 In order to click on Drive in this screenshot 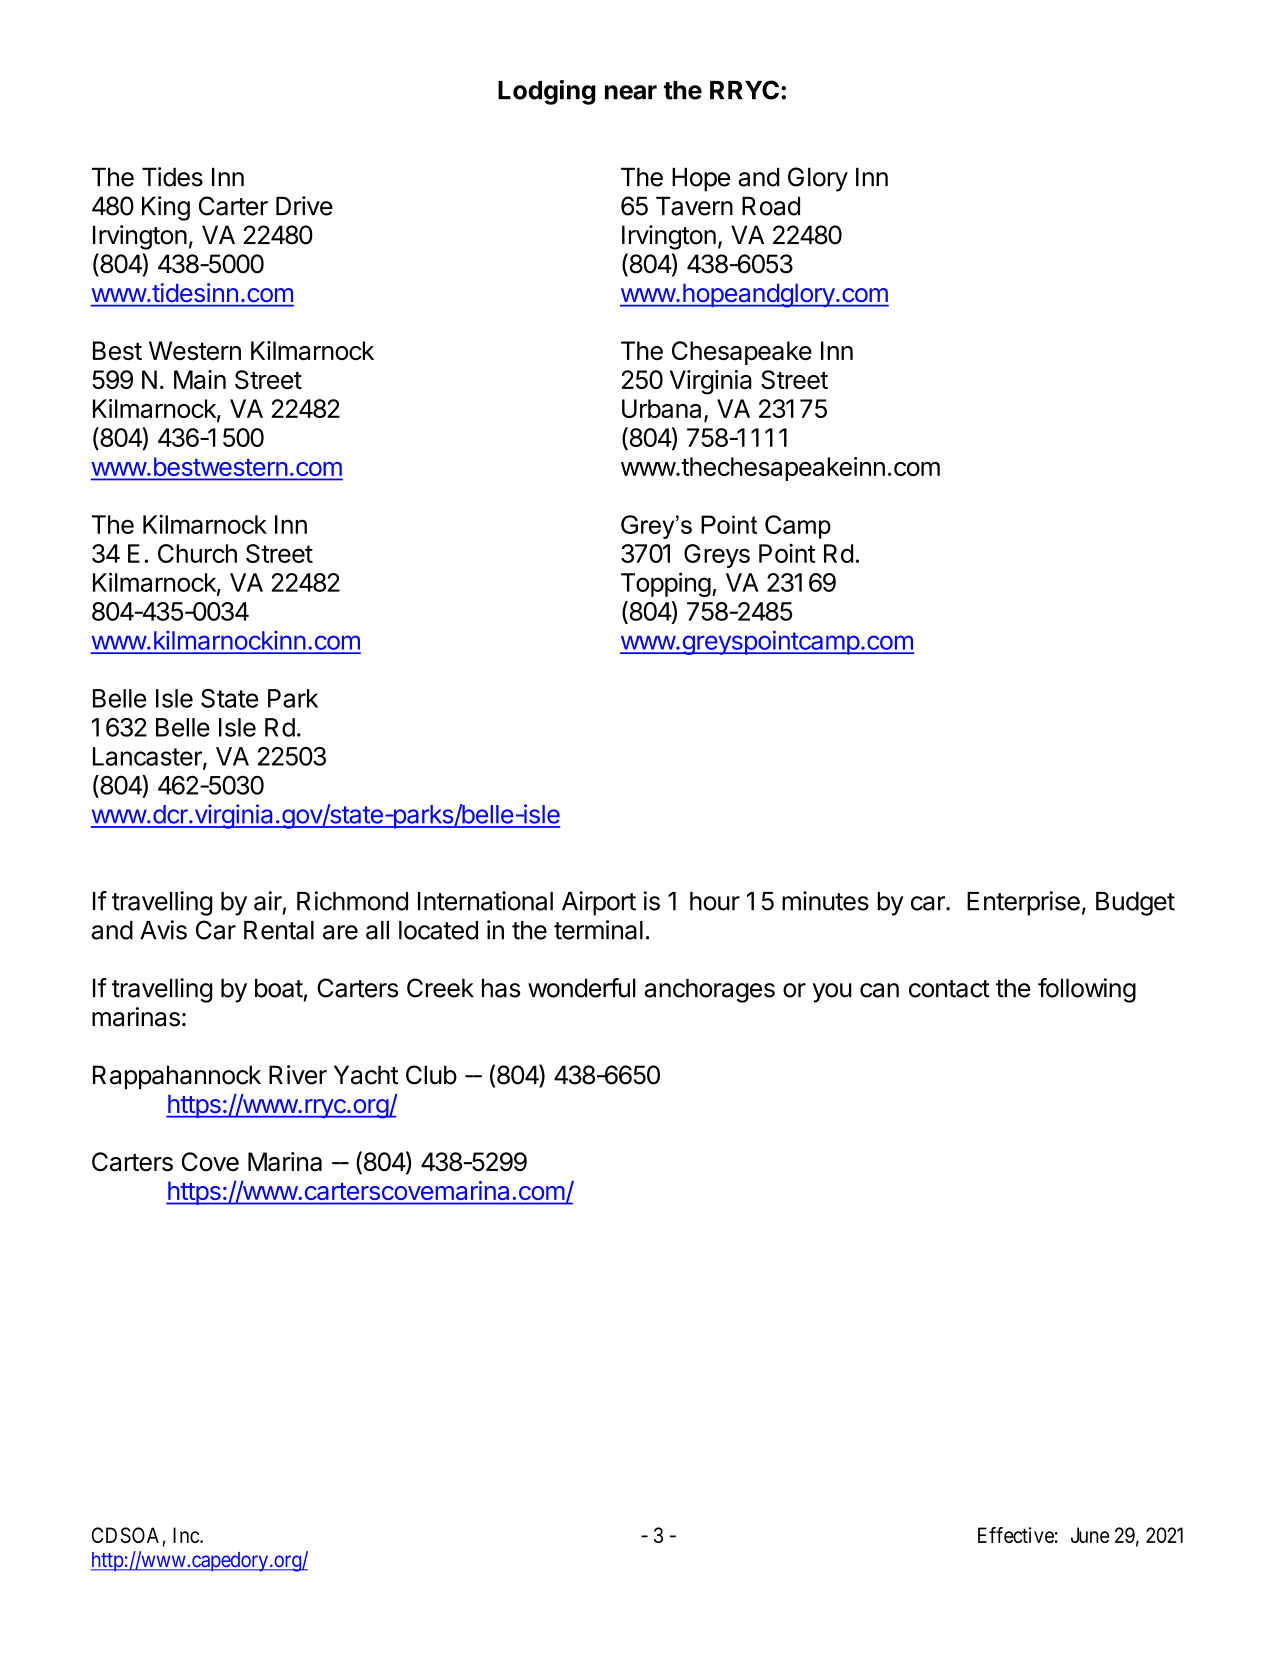, I will do `click(304, 206)`.
